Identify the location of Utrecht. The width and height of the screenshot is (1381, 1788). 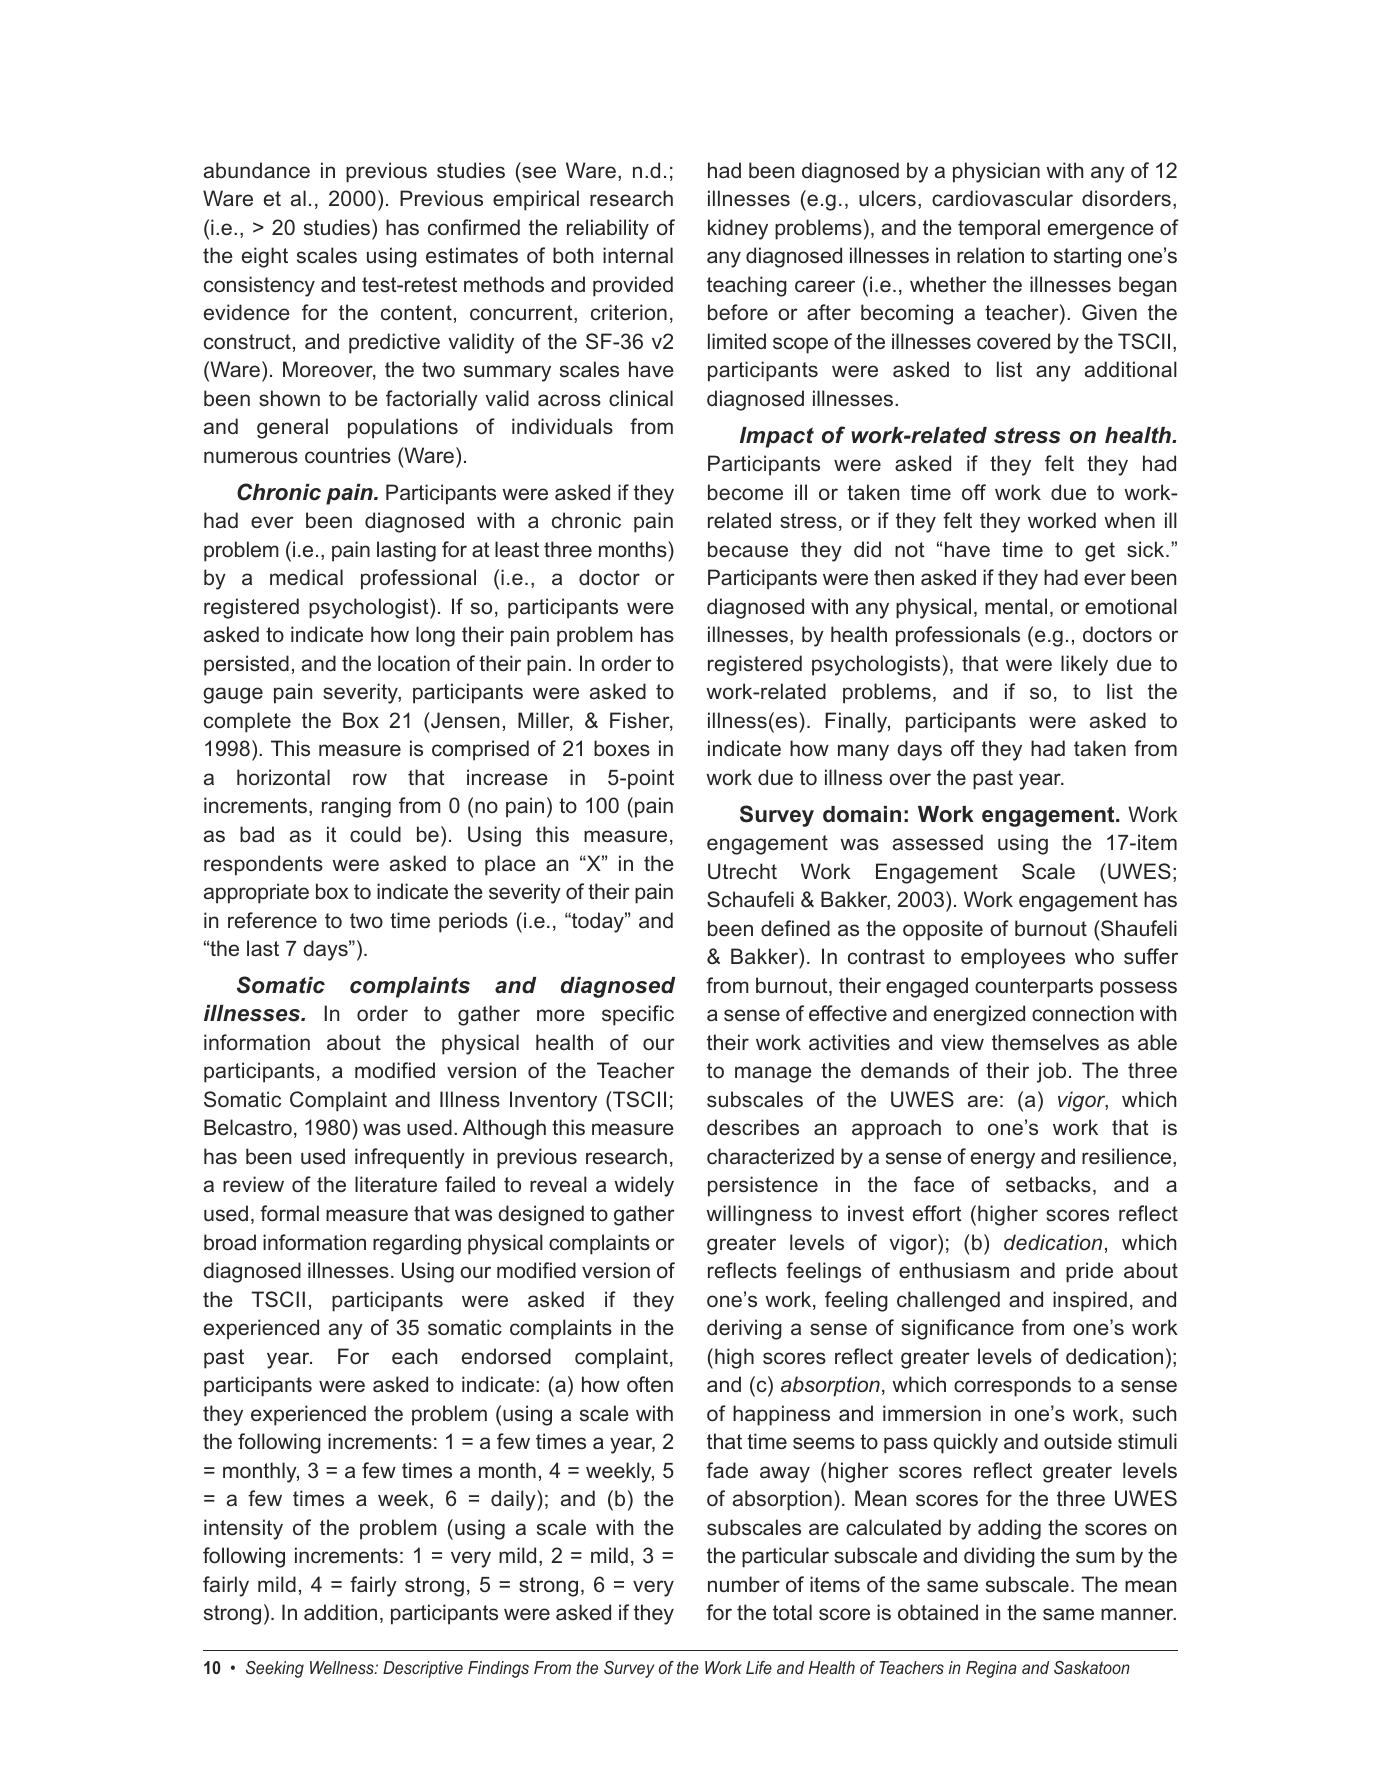
(742, 871).
